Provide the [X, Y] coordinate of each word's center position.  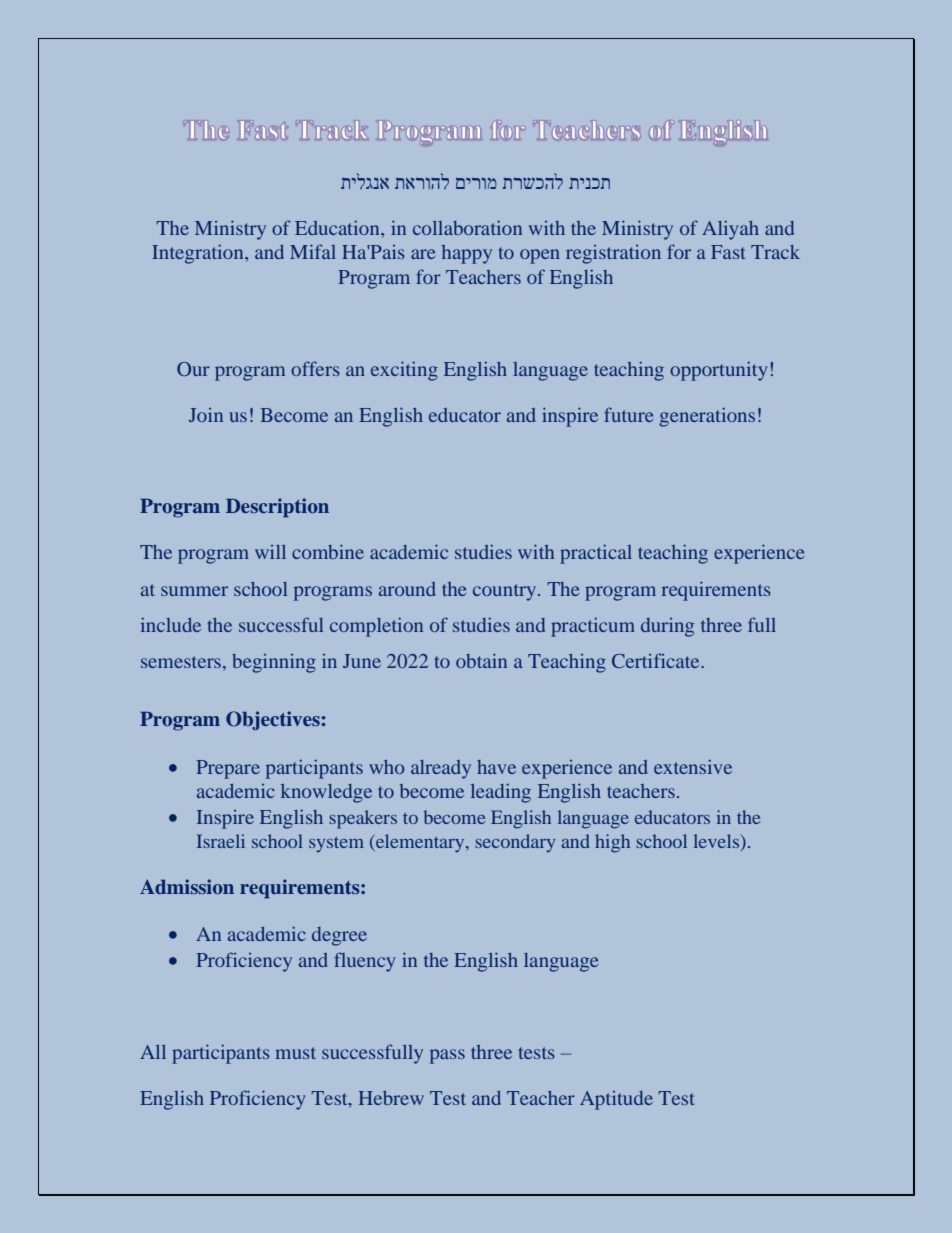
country [506, 592]
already [441, 769]
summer [194, 591]
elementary [420, 843]
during [667, 627]
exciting [404, 371]
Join [206, 415]
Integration [199, 254]
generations [707, 417]
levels [716, 841]
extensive [693, 766]
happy [466, 254]
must [295, 1053]
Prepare [228, 769]
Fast [728, 252]
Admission [187, 886]
